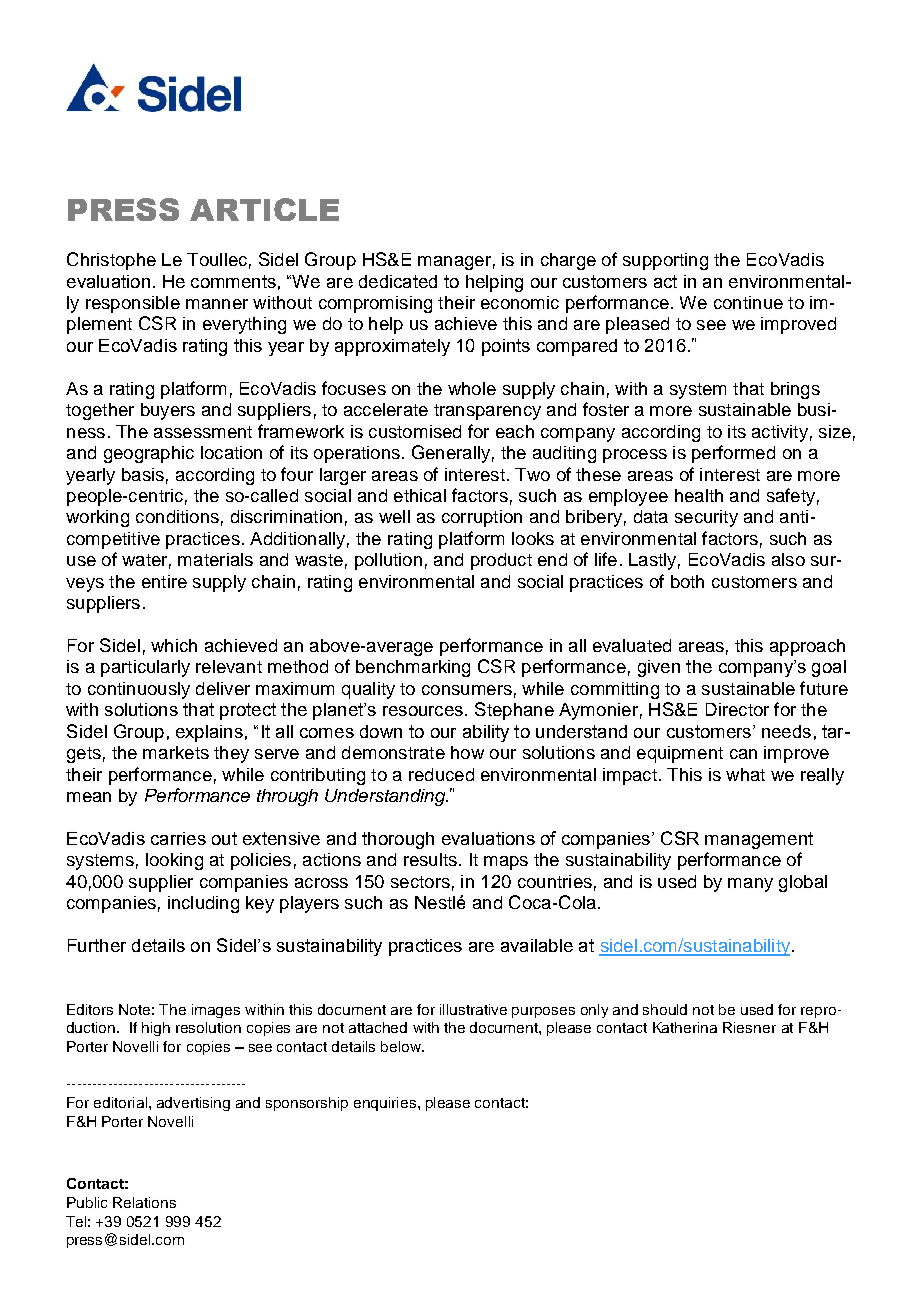  What do you see at coordinates (750, 885) in the page?
I see `many` at bounding box center [750, 885].
